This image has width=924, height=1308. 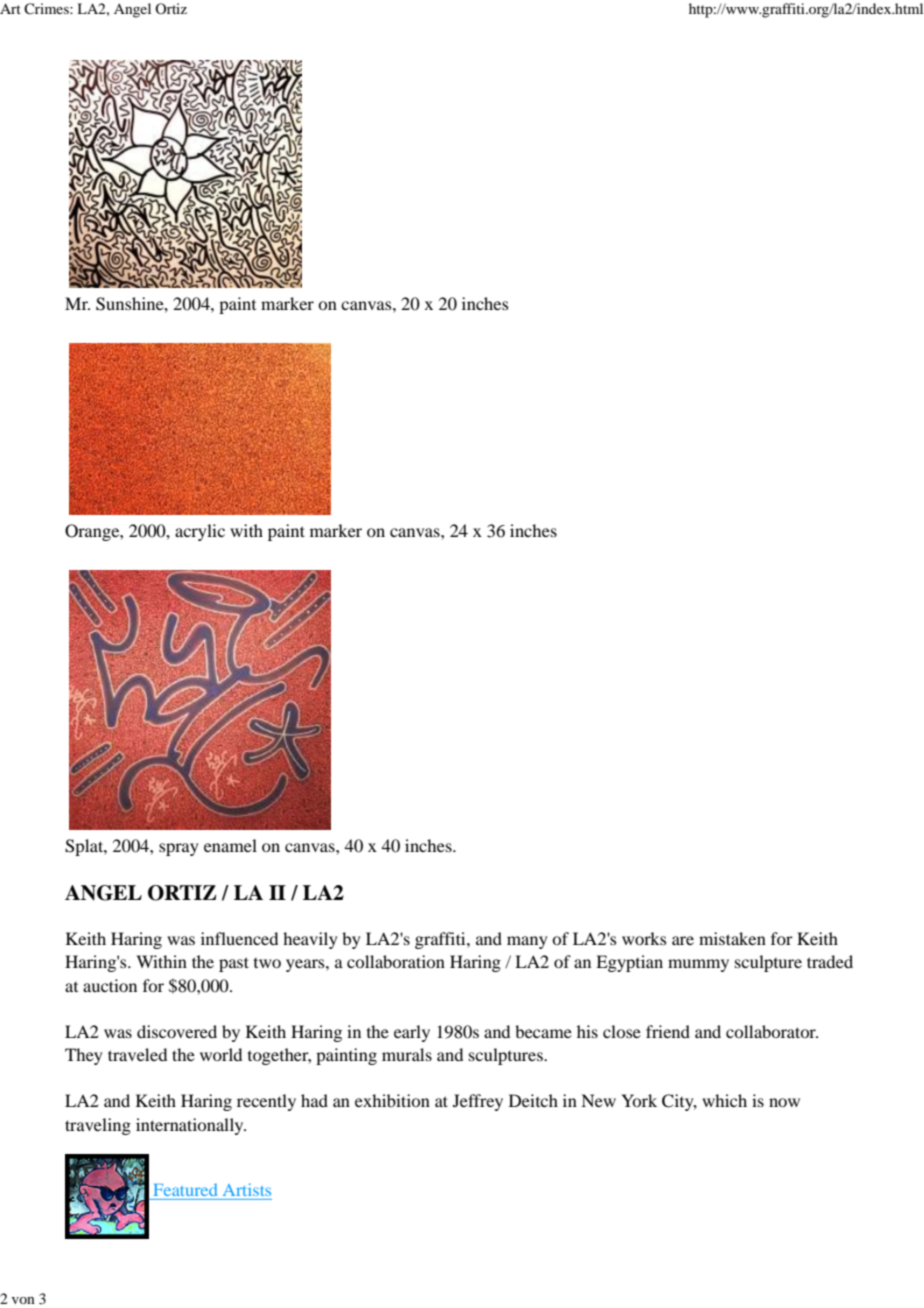 What do you see at coordinates (110, 985) in the image?
I see `auction` at bounding box center [110, 985].
